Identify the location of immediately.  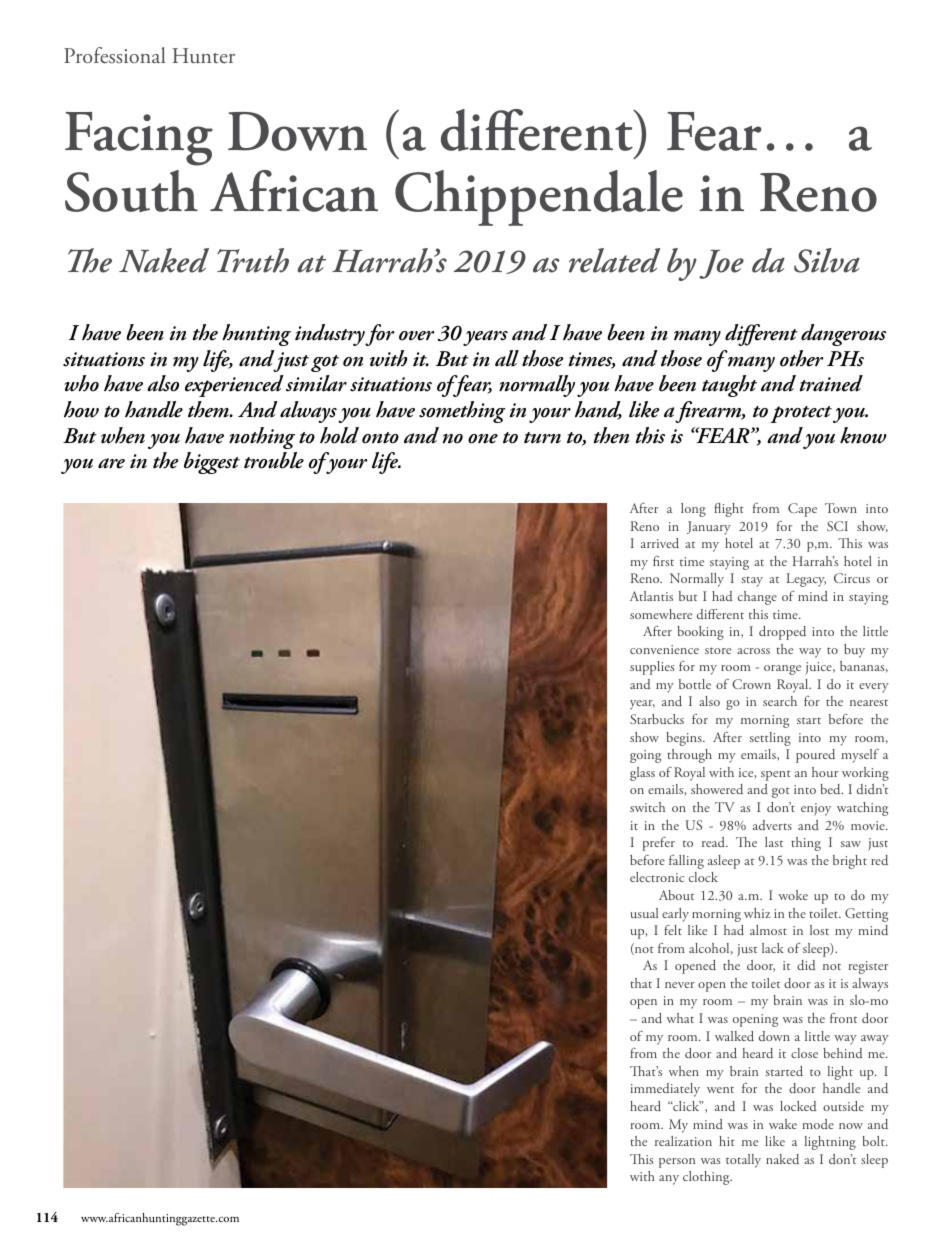
(665, 1090).
